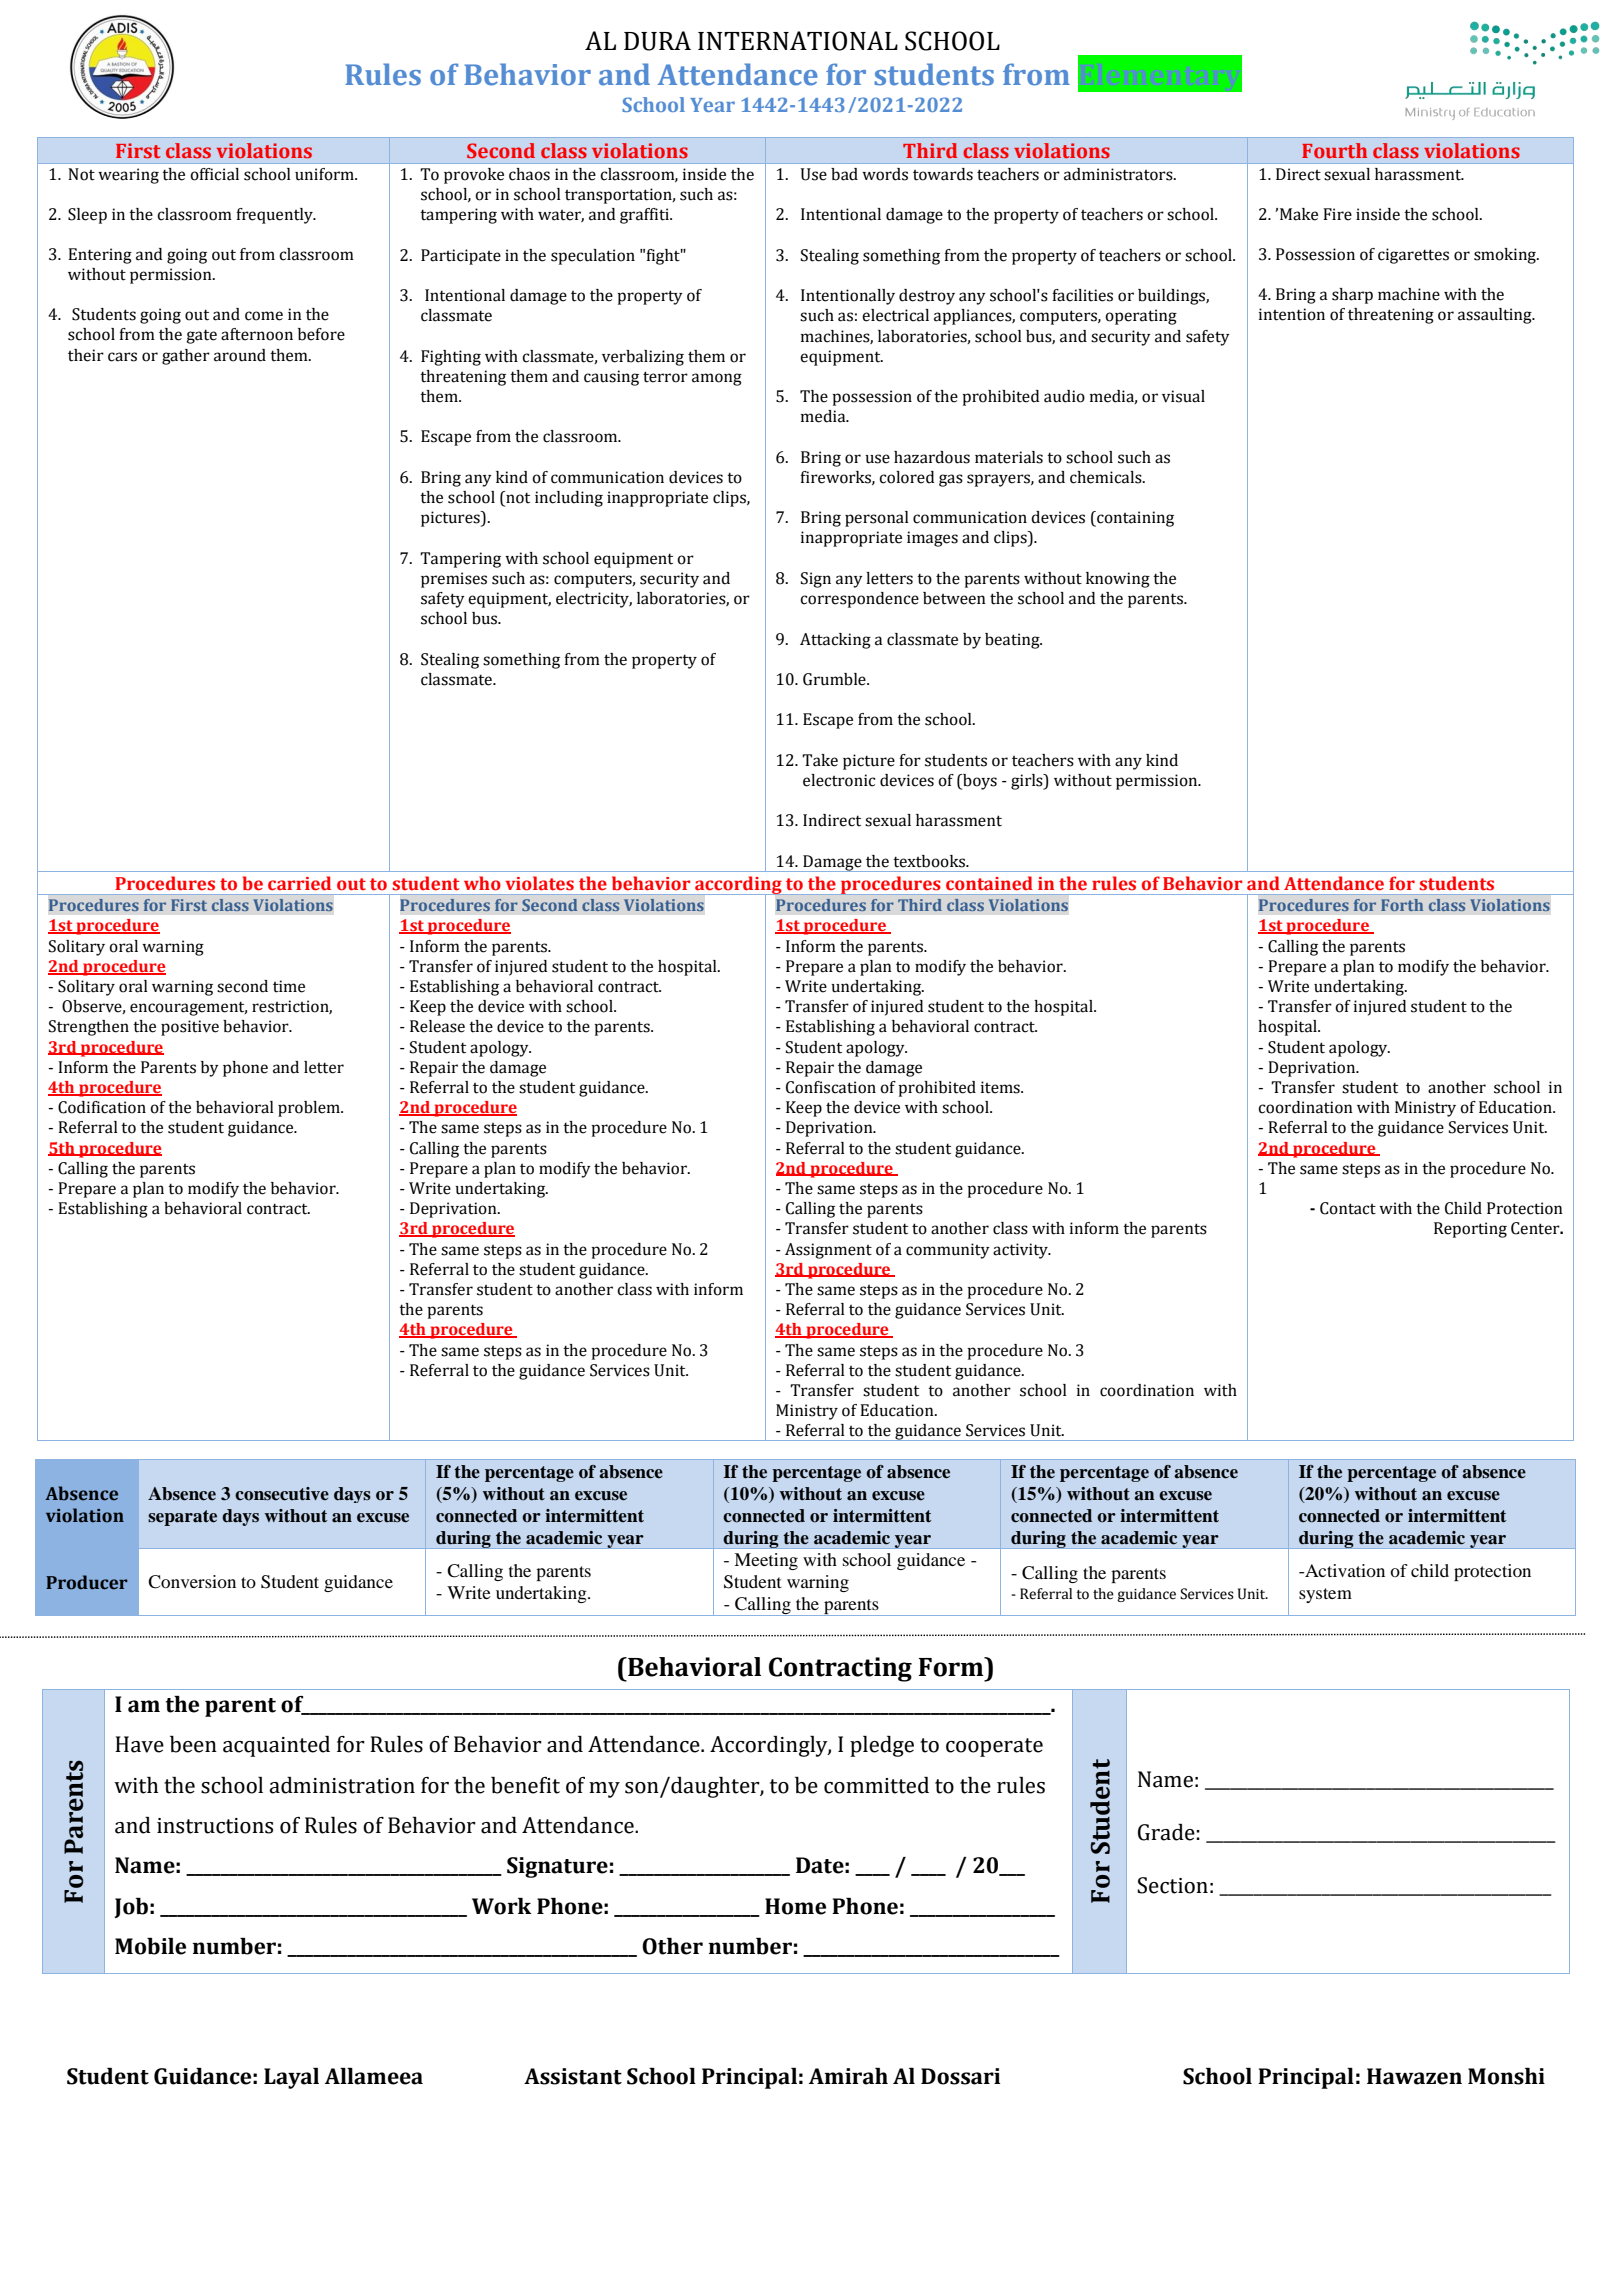  Describe the element at coordinates (798, 41) in the document. I see `INTERNATIONAL` at that location.
